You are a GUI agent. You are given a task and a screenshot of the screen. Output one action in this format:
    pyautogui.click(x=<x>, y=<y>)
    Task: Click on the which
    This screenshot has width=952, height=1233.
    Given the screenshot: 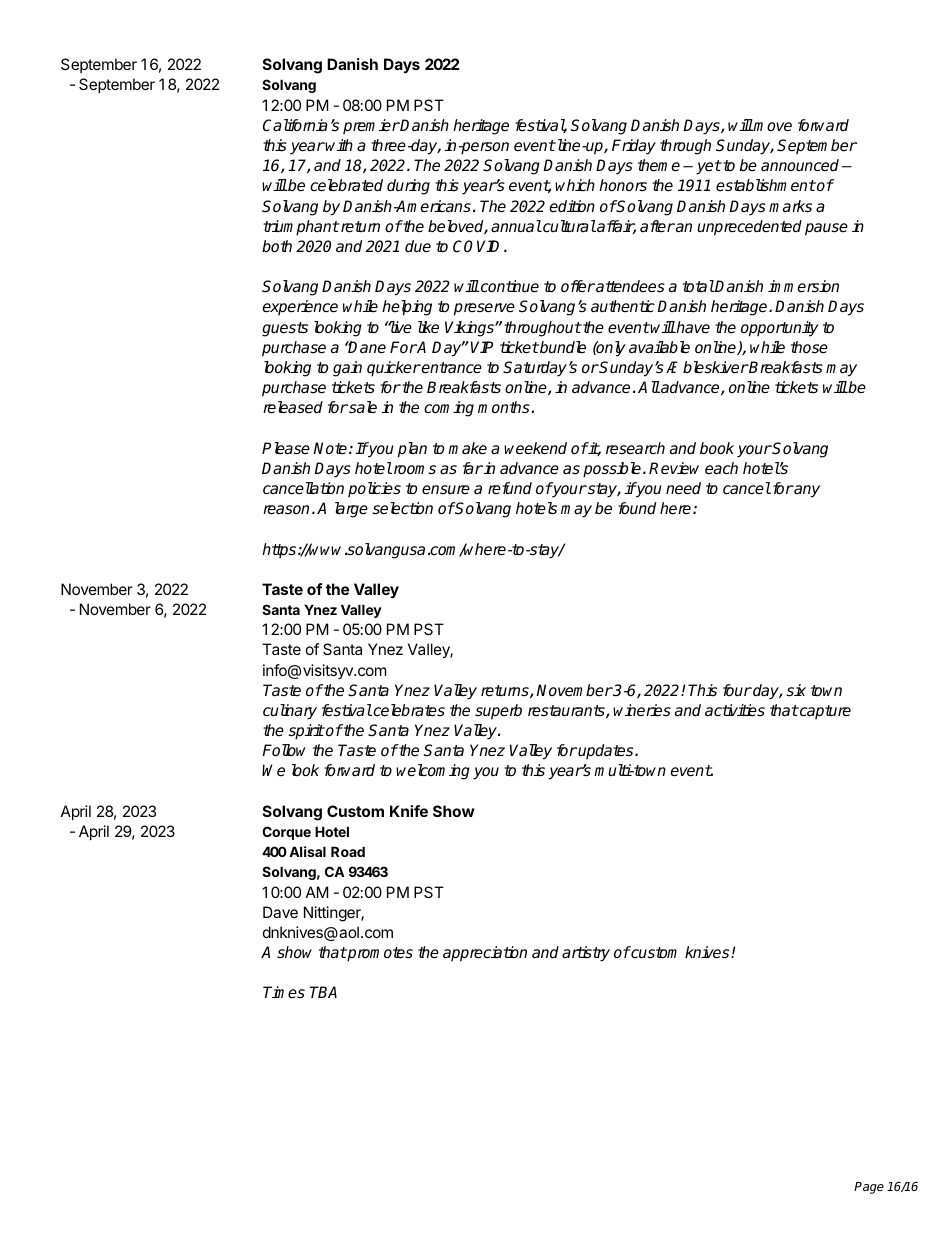 What is the action you would take?
    pyautogui.click(x=575, y=185)
